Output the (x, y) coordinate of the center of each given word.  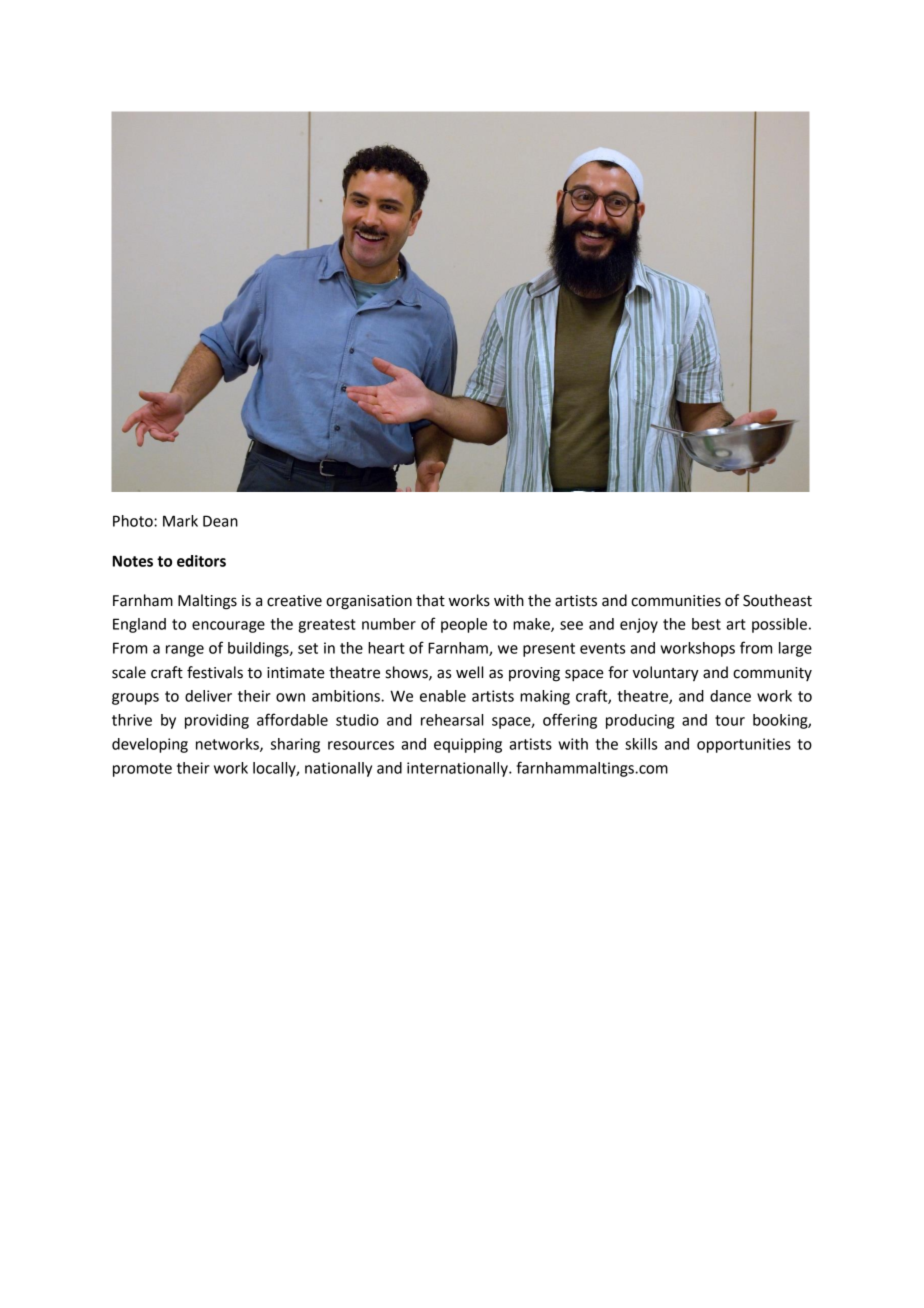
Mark (180, 521)
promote (142, 770)
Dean (220, 521)
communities (676, 601)
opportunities (744, 745)
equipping (468, 745)
